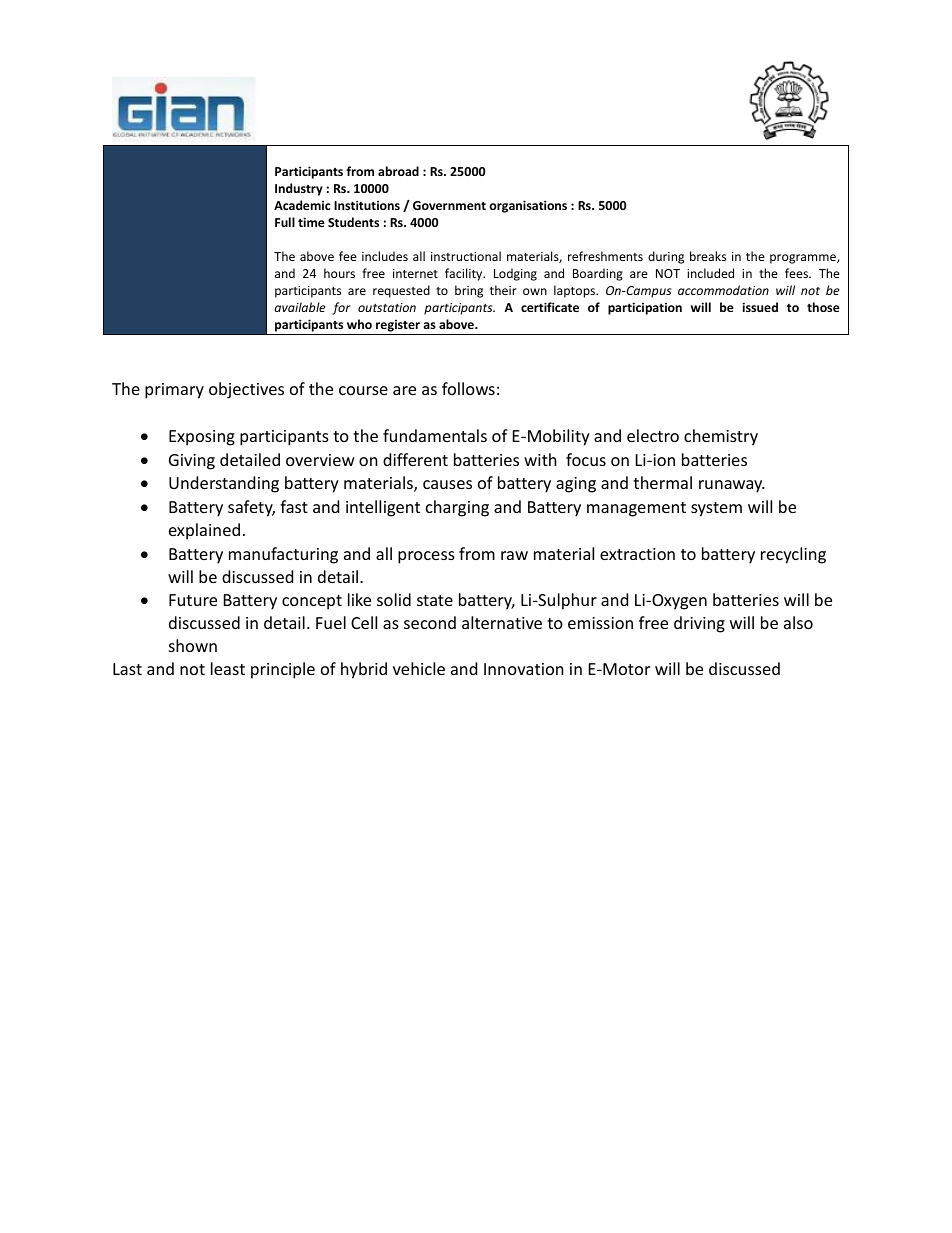  I want to click on issued, so click(760, 307).
